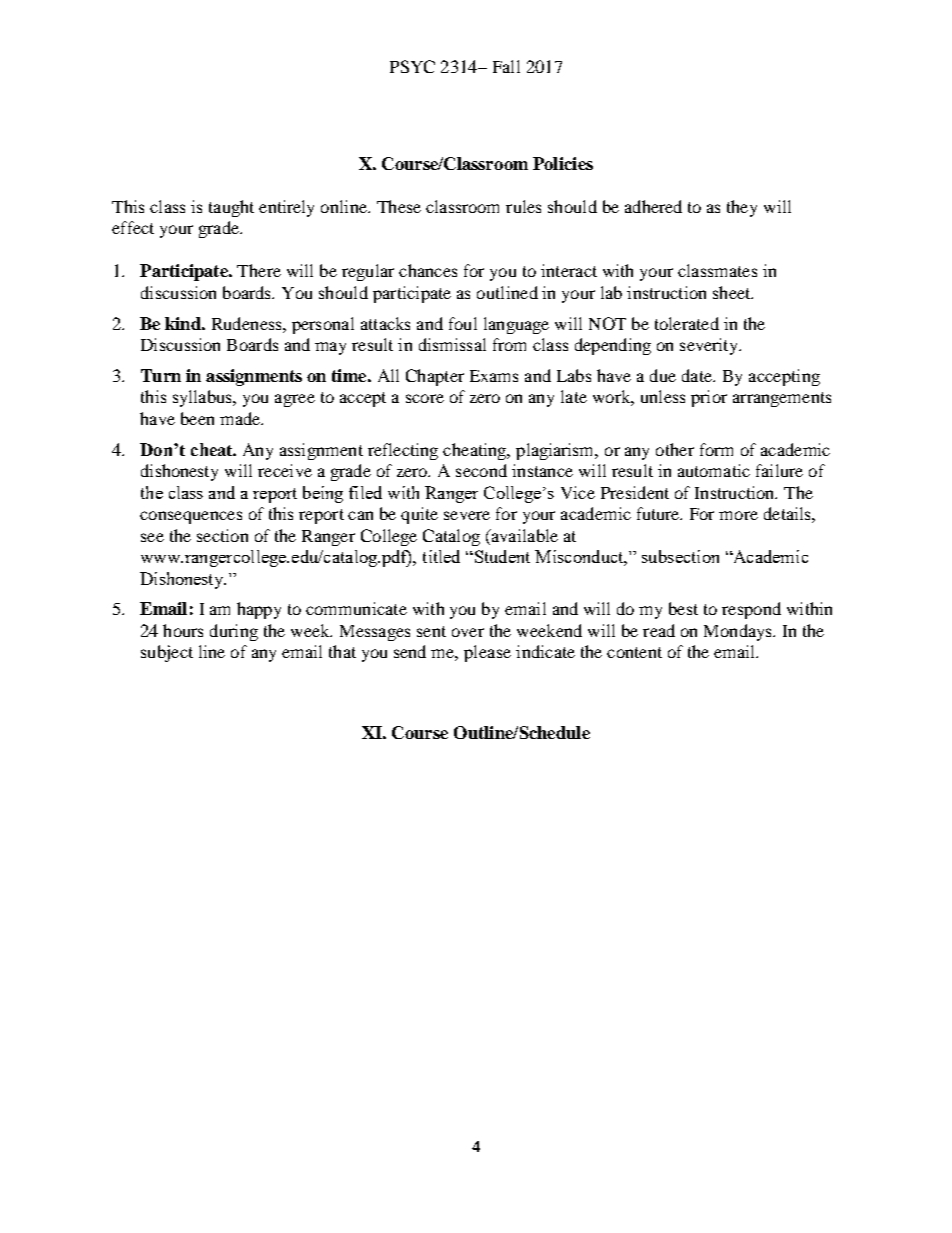 The image size is (952, 1233). I want to click on during, so click(234, 632).
